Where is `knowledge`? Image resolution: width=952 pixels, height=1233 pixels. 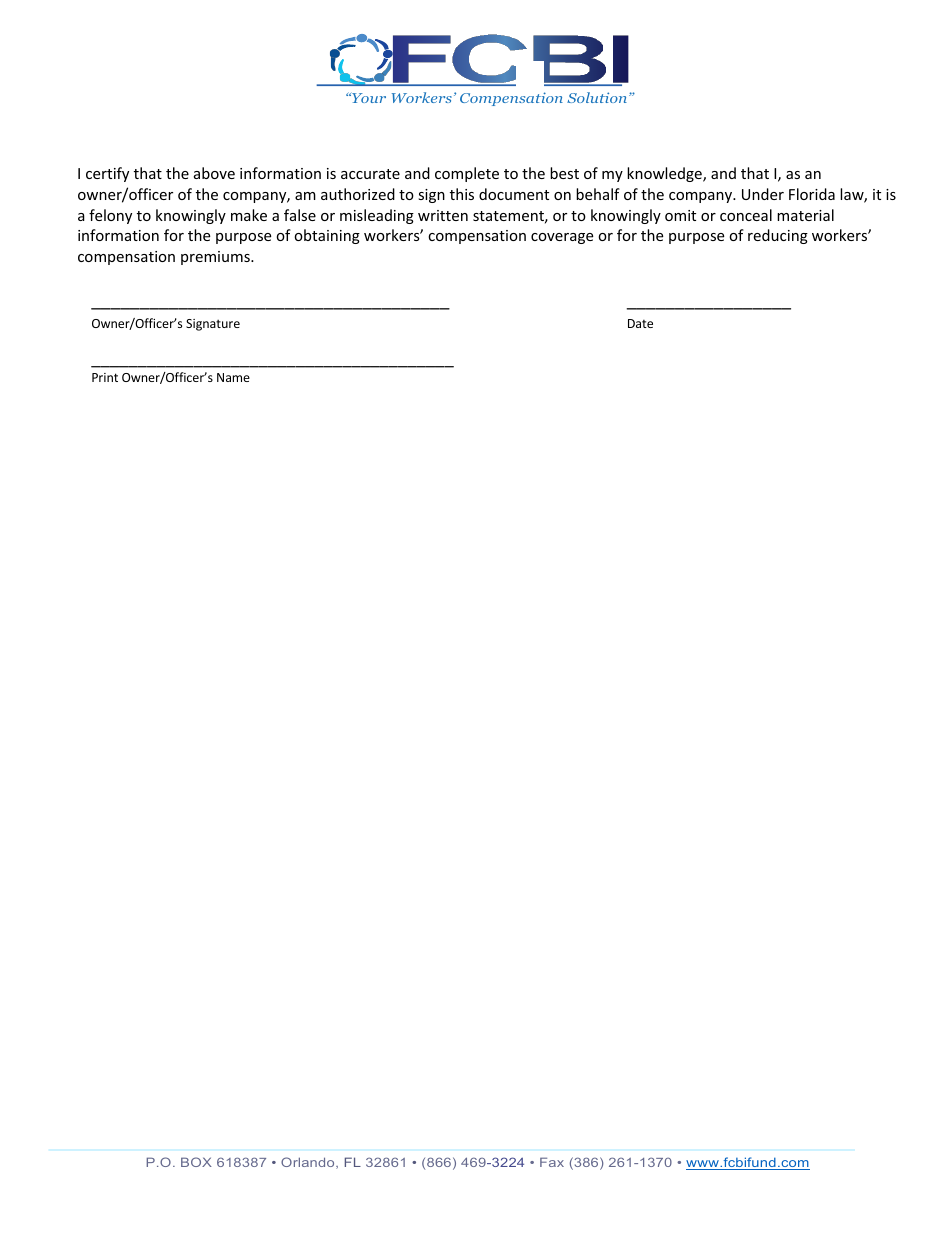
knowledge is located at coordinates (665, 174).
